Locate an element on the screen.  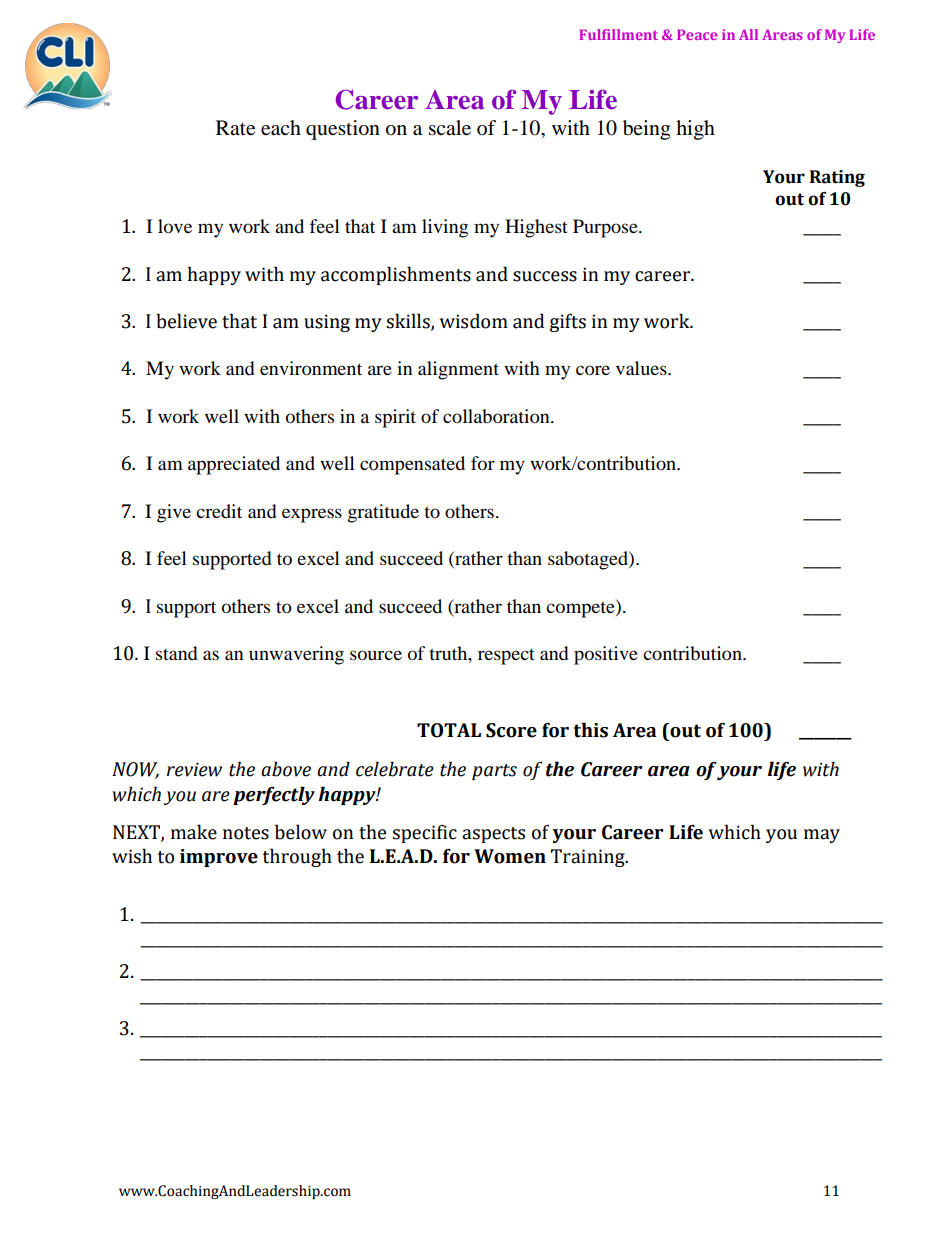
scale is located at coordinates (450, 128).
